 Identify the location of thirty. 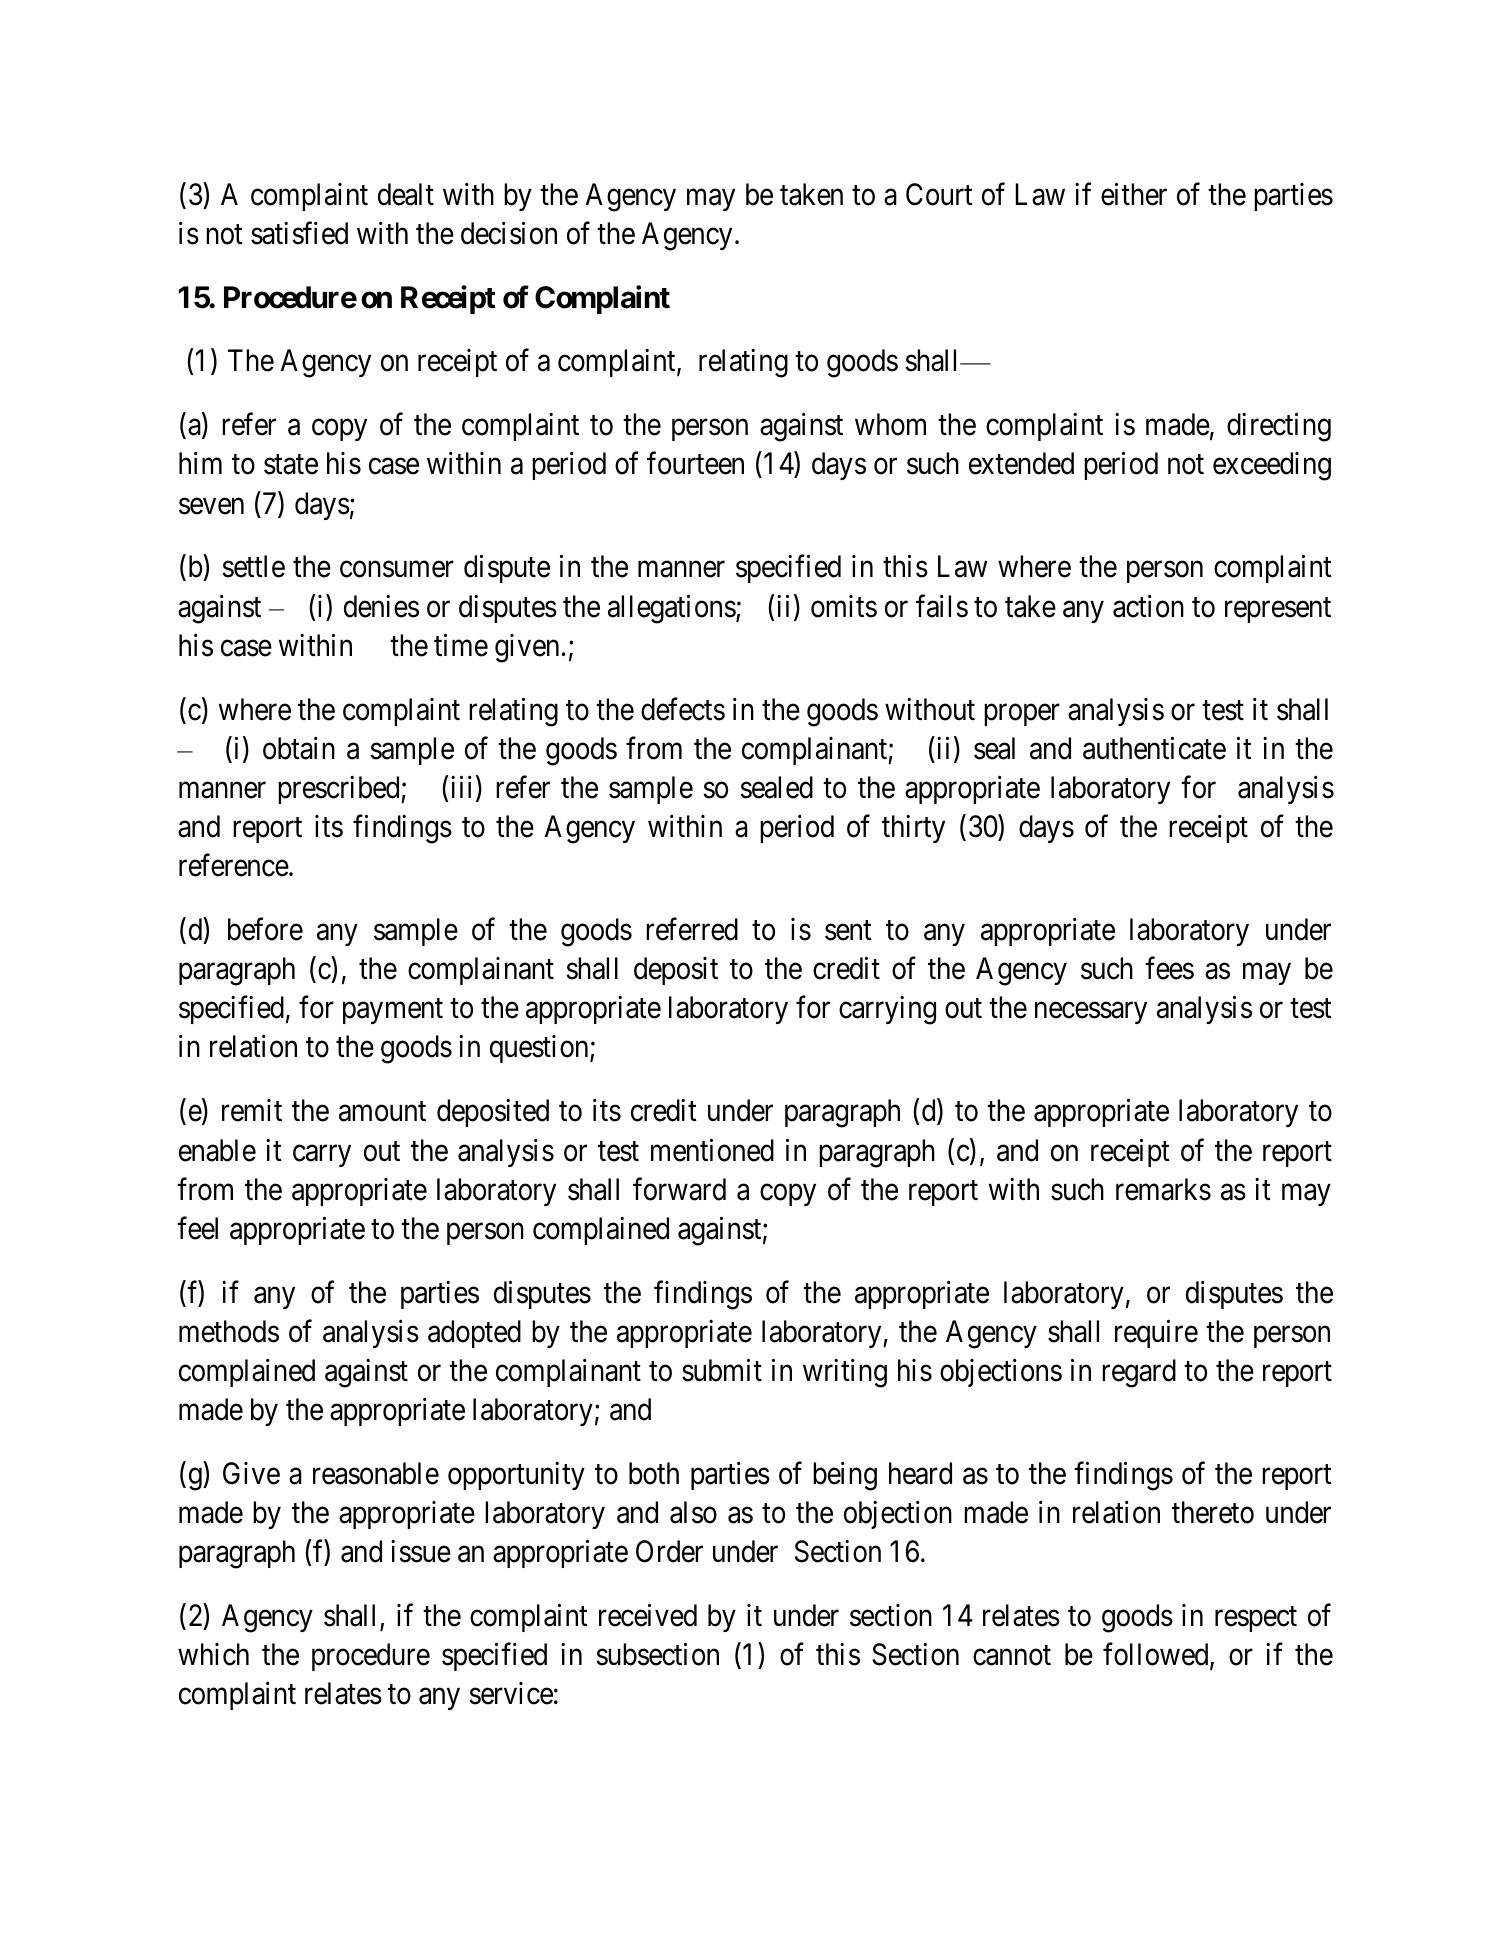
(913, 829).
